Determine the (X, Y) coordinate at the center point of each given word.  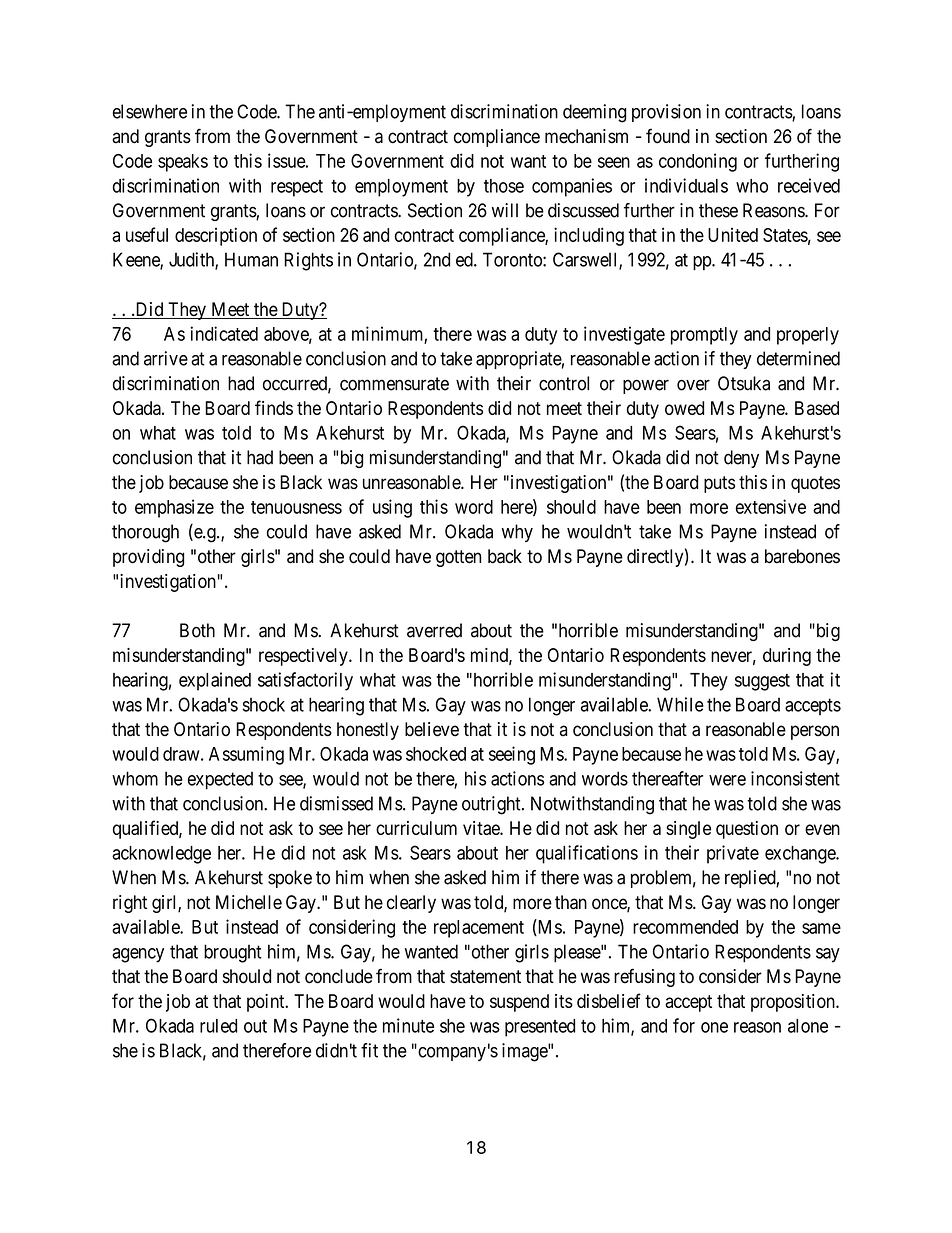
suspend (519, 1003)
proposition (794, 1003)
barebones (802, 556)
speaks (183, 163)
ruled (218, 1026)
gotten (458, 558)
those (504, 186)
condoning (698, 162)
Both (197, 630)
